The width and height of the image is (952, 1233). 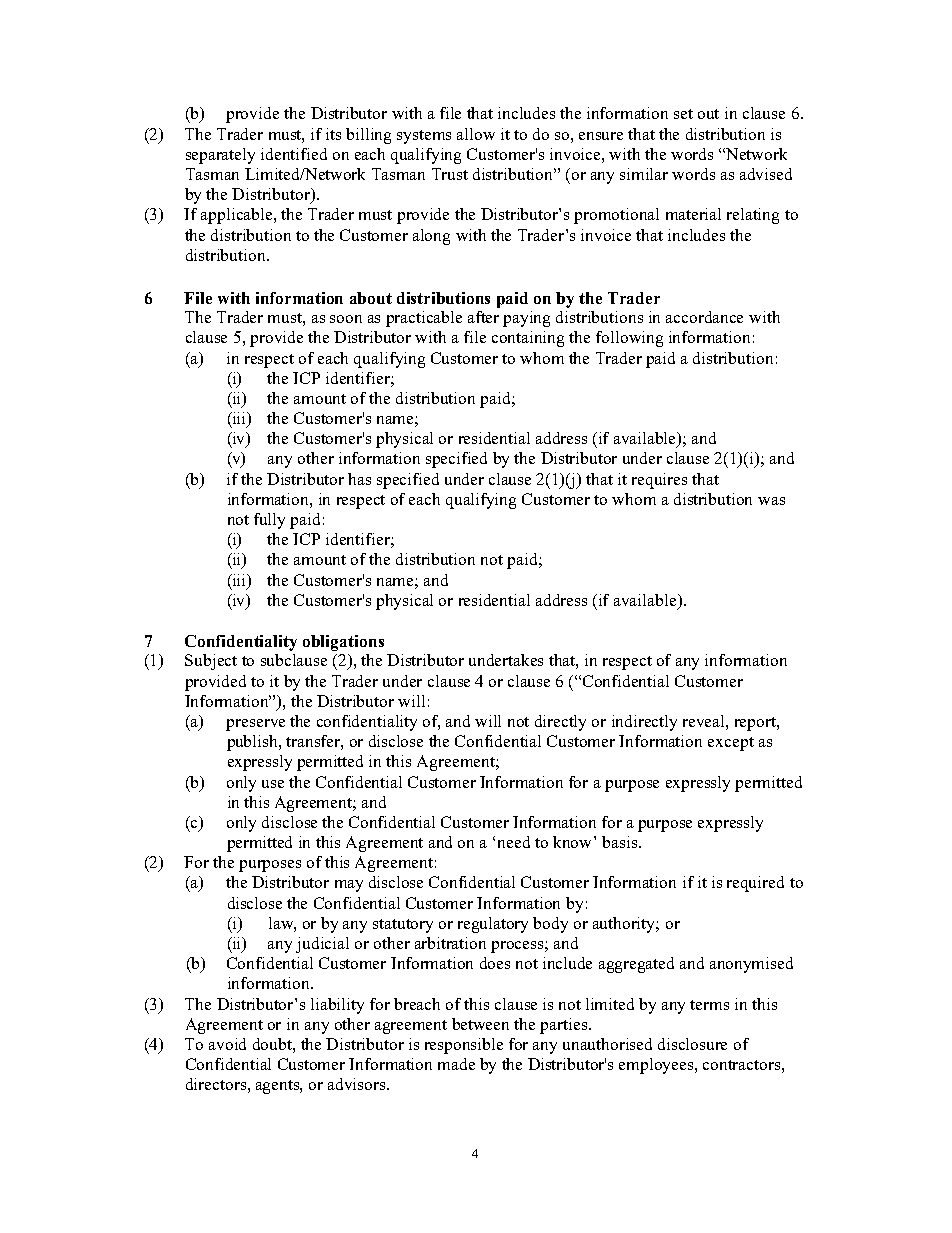 I want to click on avoid, so click(x=227, y=1044).
